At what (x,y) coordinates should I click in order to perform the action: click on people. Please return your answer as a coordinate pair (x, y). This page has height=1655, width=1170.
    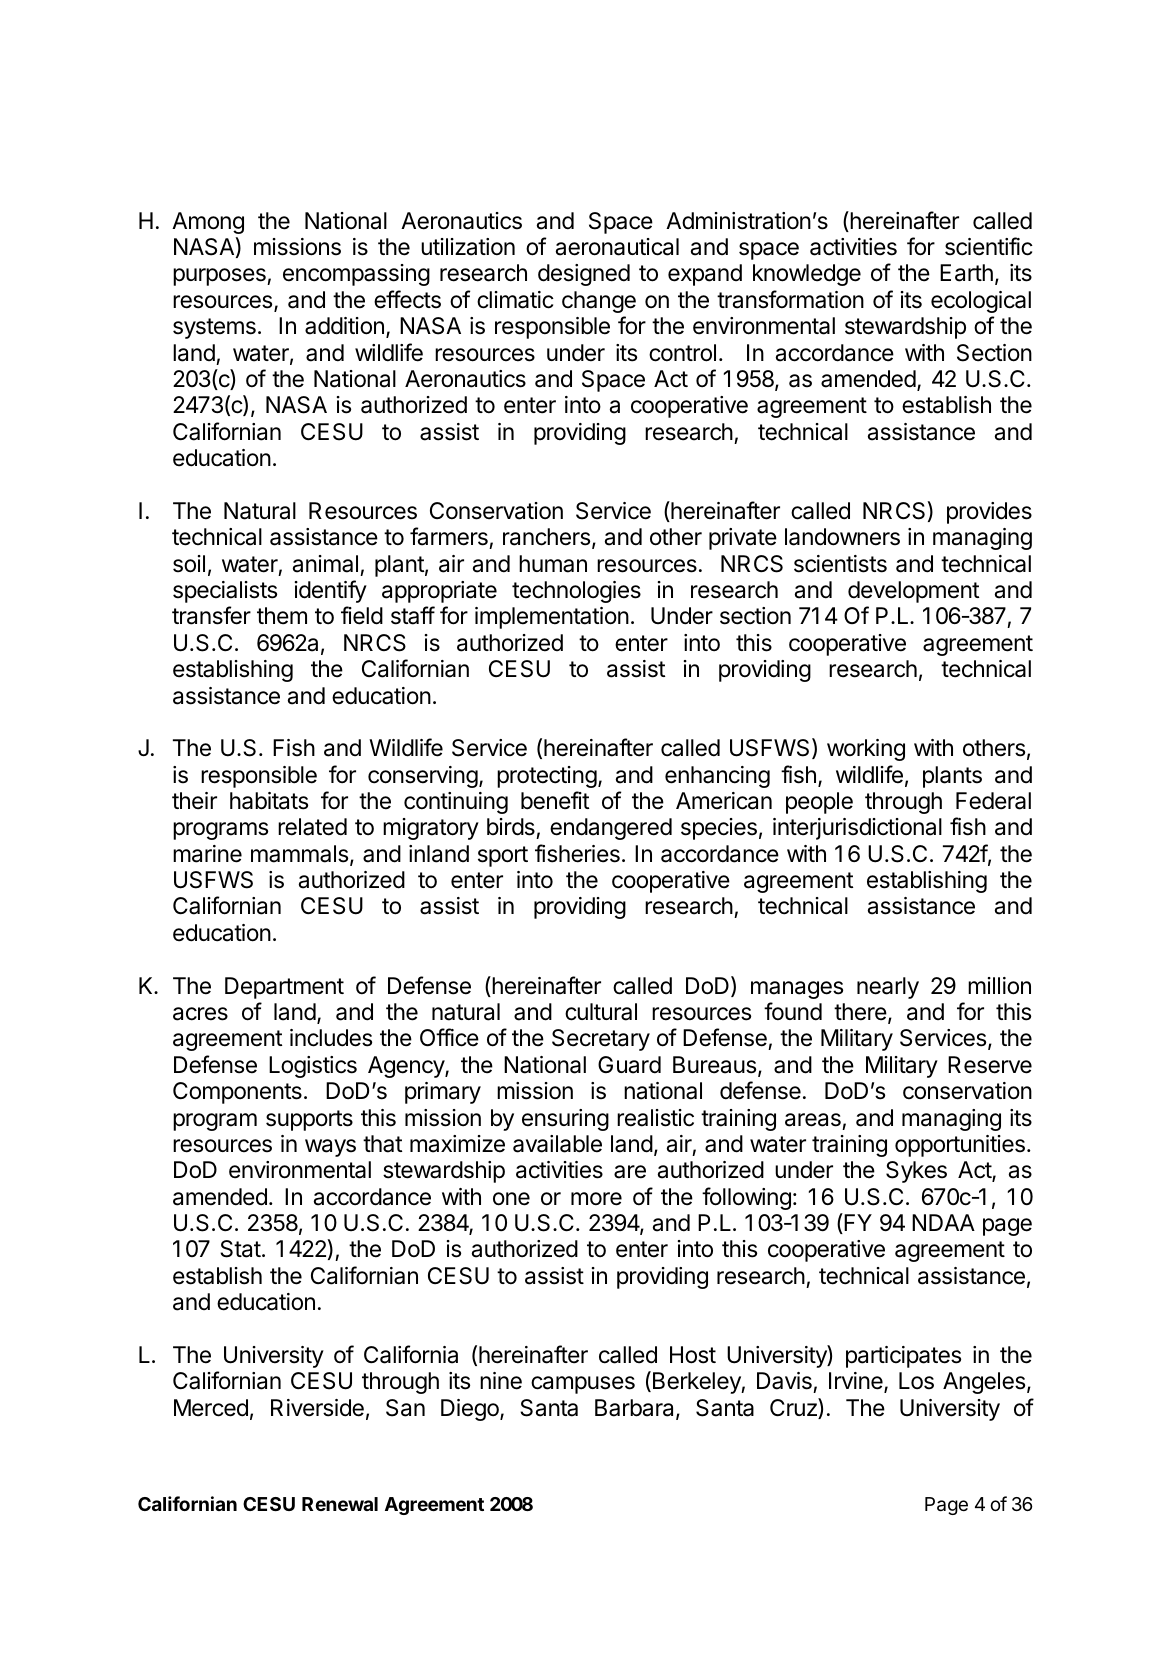
    Looking at the image, I should click on (819, 803).
